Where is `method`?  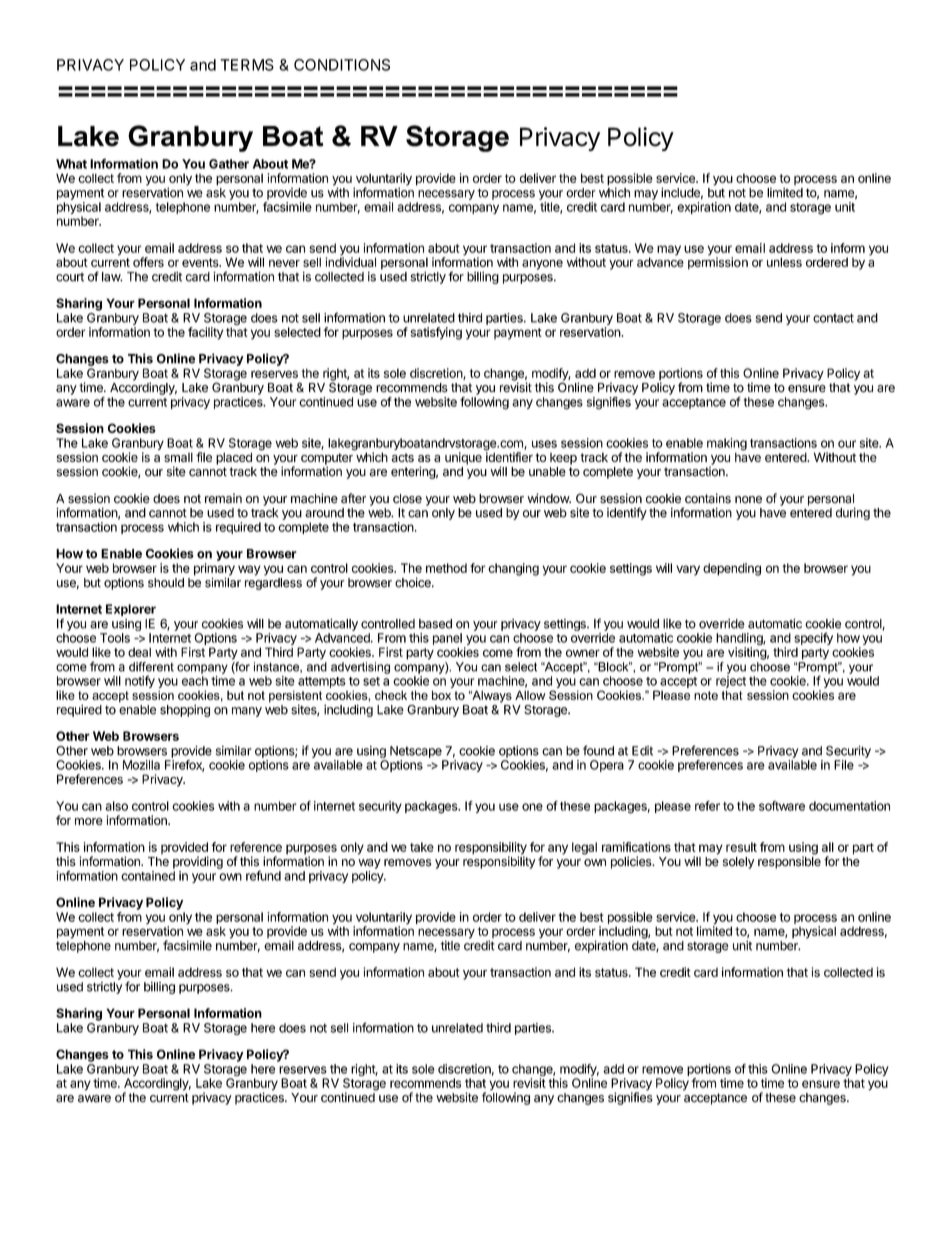
method is located at coordinates (446, 568).
